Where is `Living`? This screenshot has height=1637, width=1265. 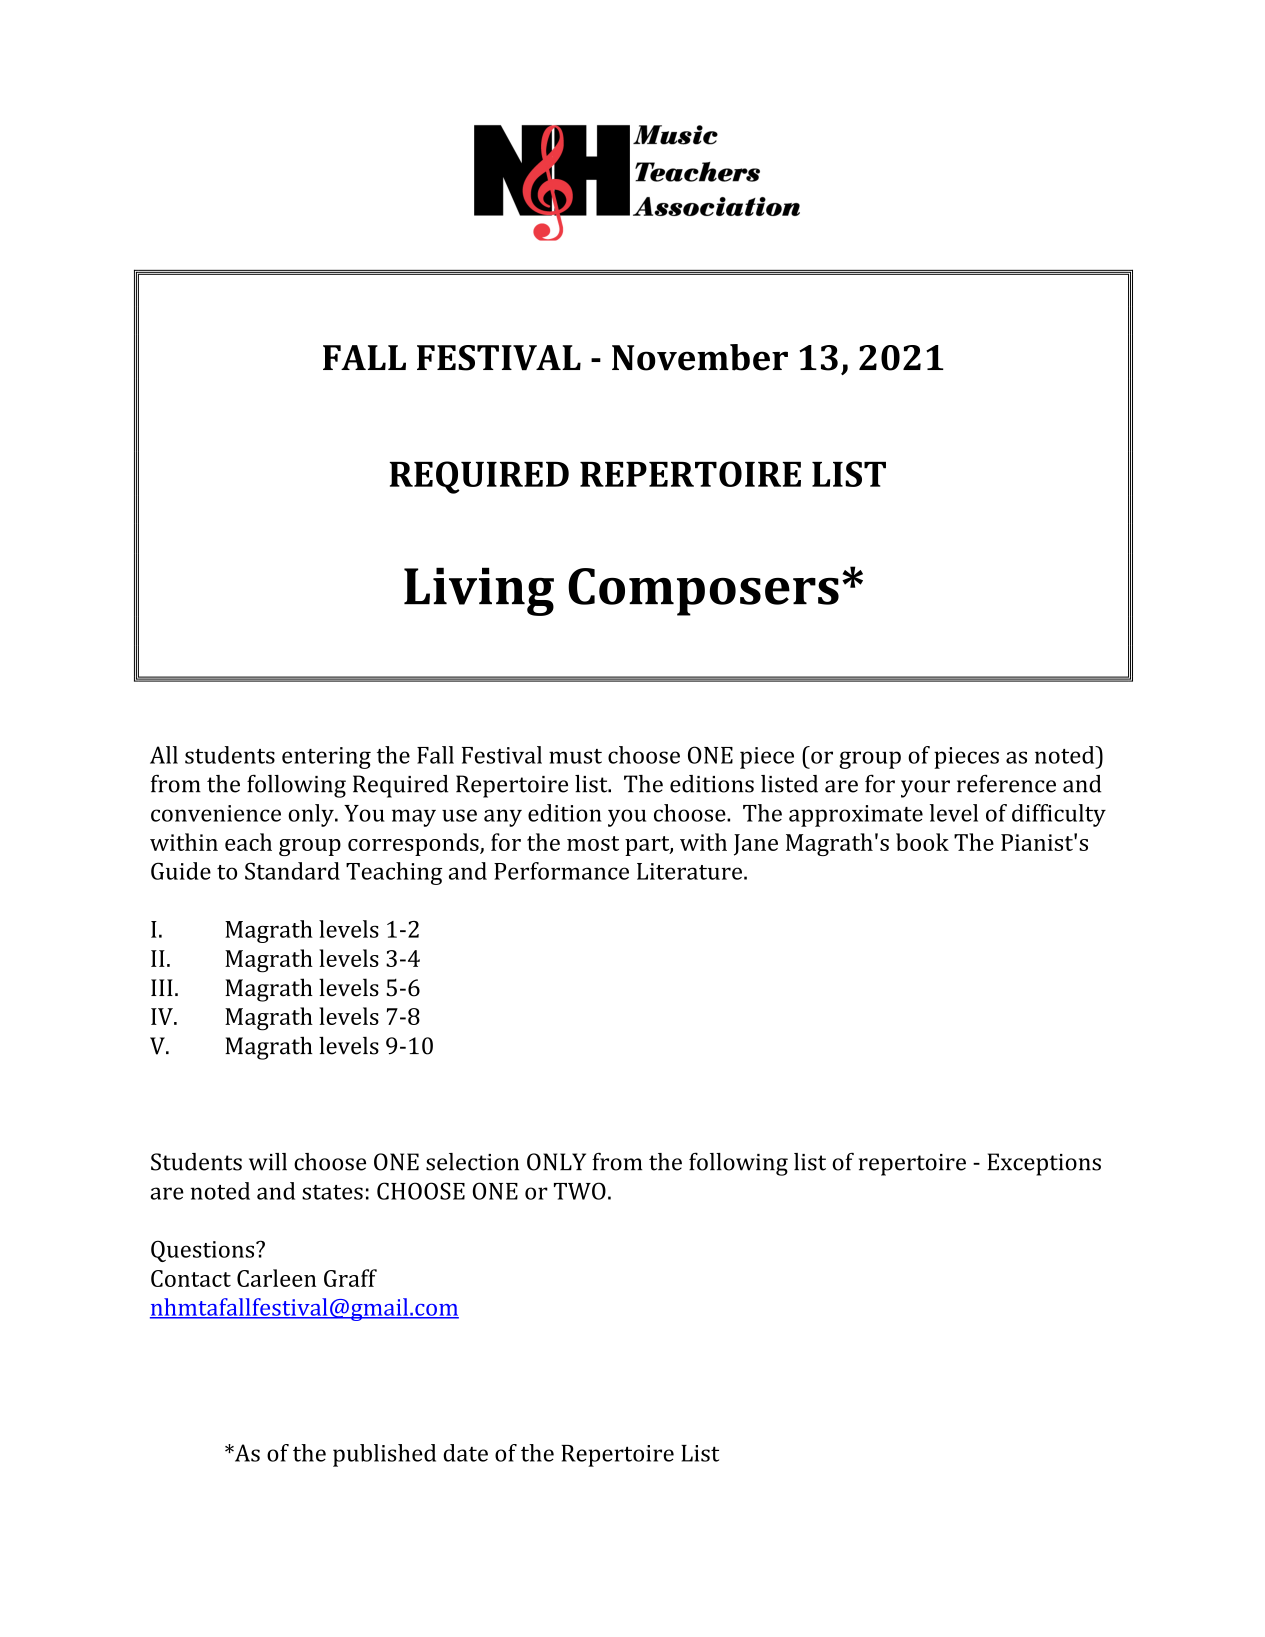 Living is located at coordinates (479, 591).
